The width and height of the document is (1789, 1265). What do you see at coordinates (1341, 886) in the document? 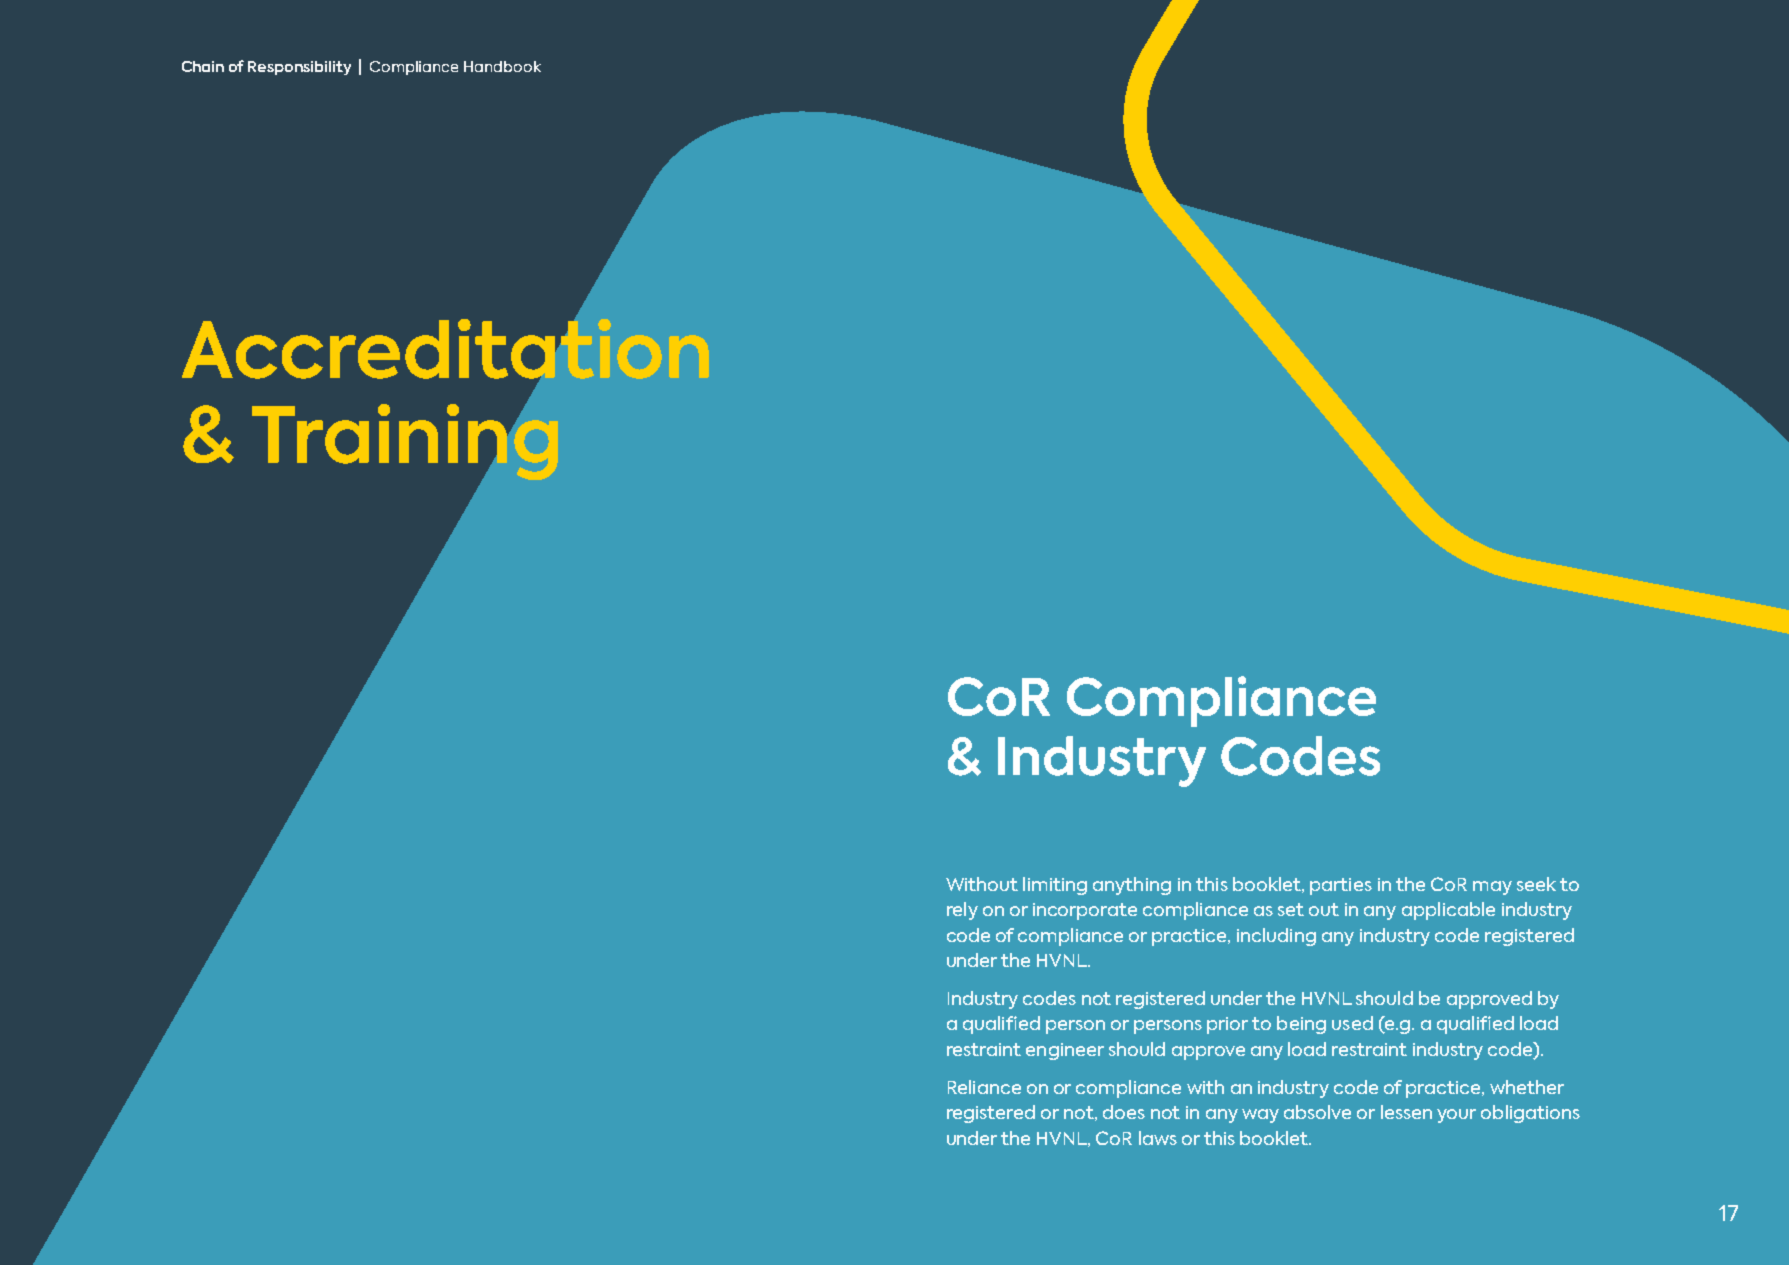
I see `parties` at bounding box center [1341, 886].
